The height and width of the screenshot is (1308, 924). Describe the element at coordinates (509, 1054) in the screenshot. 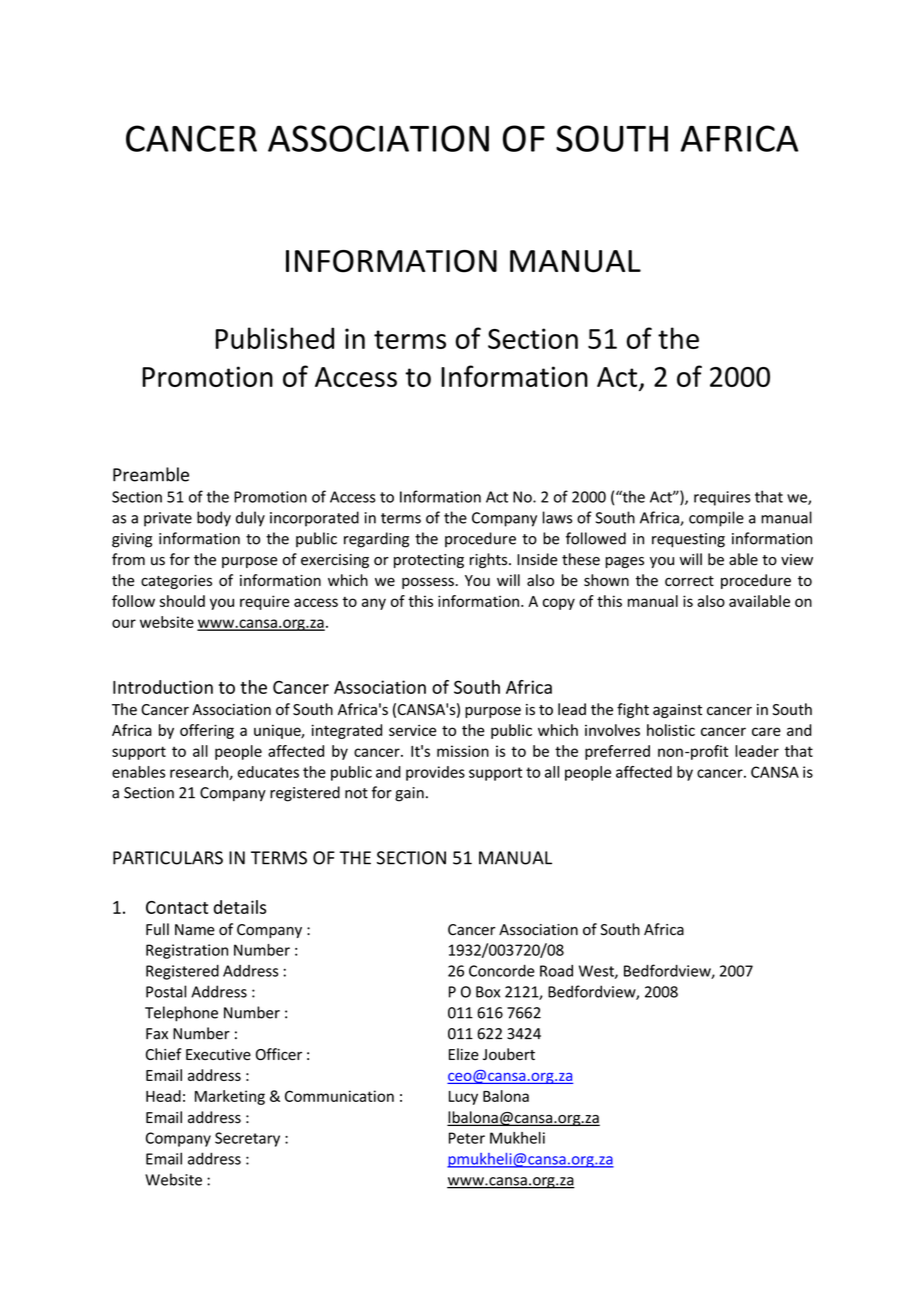

I see `Joubert` at that location.
